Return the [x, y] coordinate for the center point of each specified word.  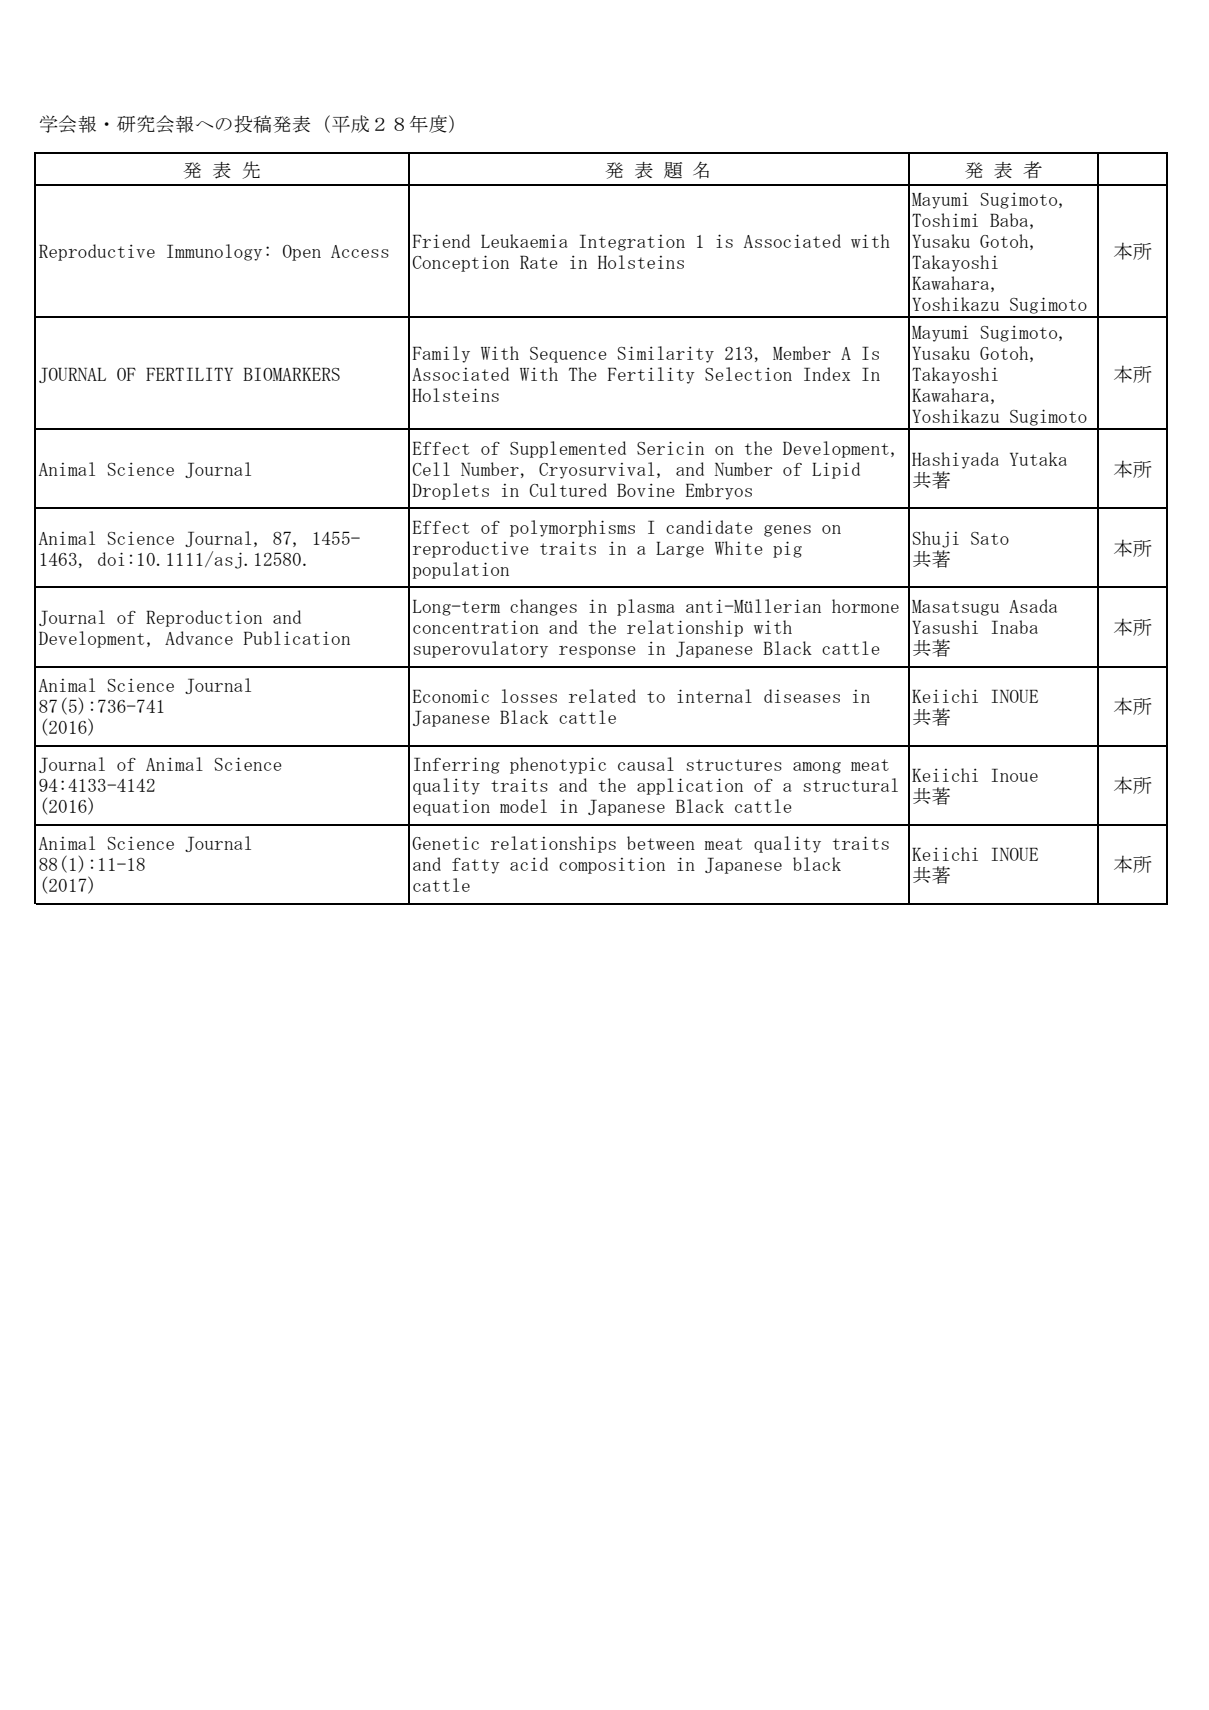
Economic [451, 696]
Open [302, 253]
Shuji [935, 539]
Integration [632, 242]
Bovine [646, 490]
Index [827, 374]
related [602, 696]
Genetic [445, 843]
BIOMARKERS [291, 374]
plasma [646, 607]
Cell [431, 469]
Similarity [665, 354]
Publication [297, 638]
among [817, 768]
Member [802, 353]
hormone [865, 606]
